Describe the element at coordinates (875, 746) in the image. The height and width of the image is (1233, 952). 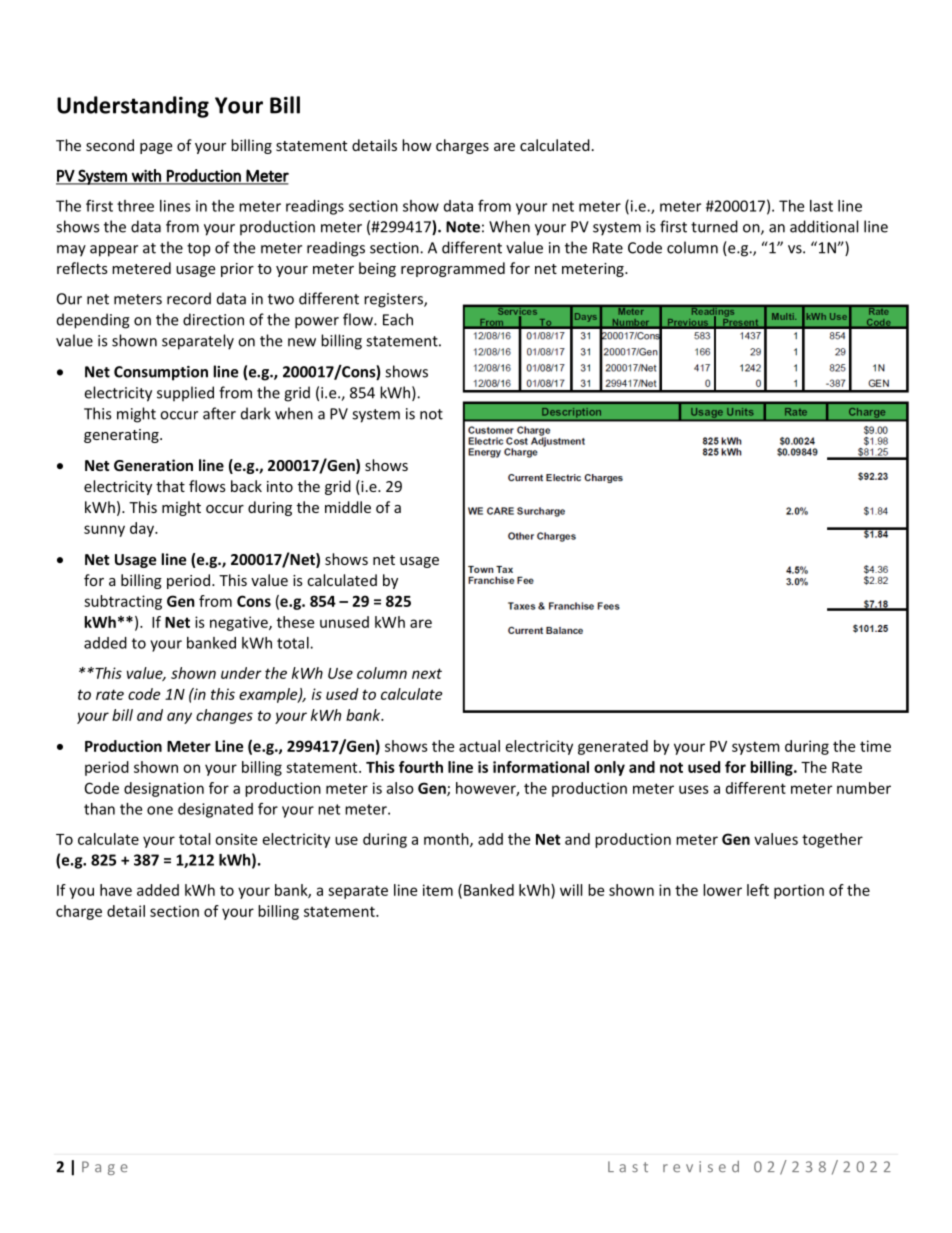
I see `time` at that location.
